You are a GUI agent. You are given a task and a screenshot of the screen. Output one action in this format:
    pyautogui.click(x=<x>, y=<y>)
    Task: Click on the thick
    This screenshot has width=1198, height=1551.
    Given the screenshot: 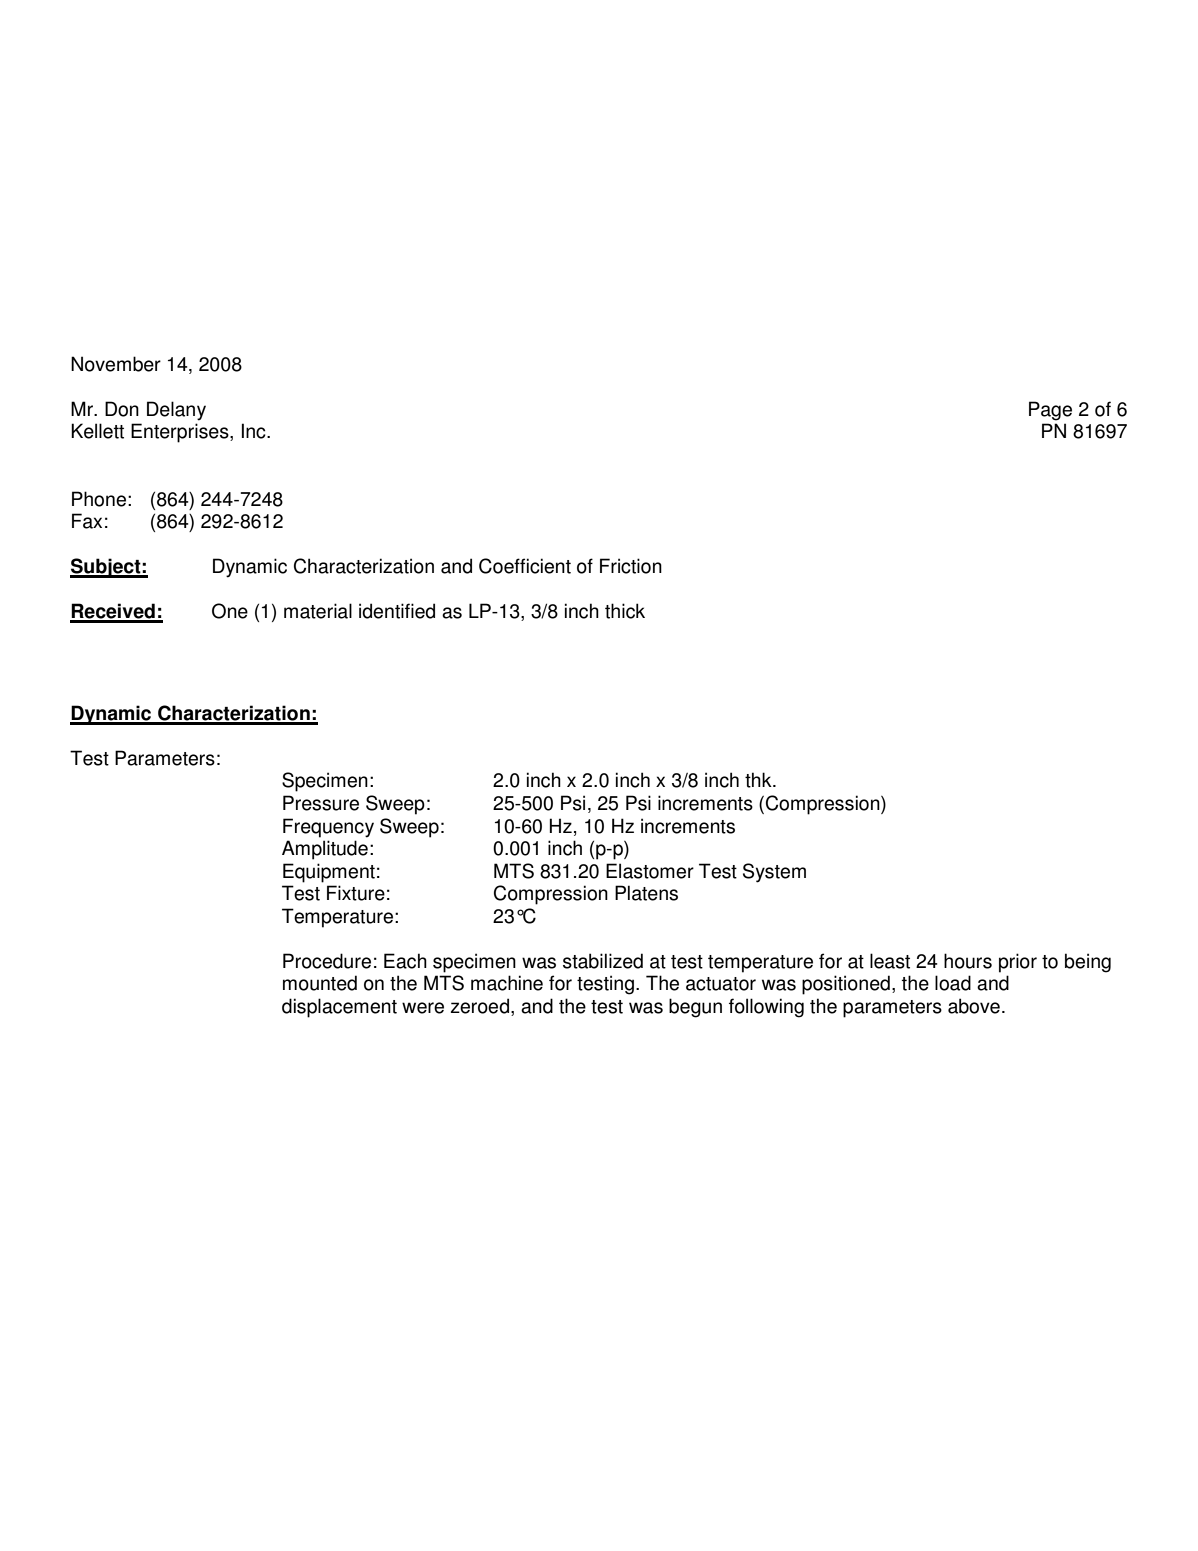 What is the action you would take?
    pyautogui.click(x=625, y=611)
